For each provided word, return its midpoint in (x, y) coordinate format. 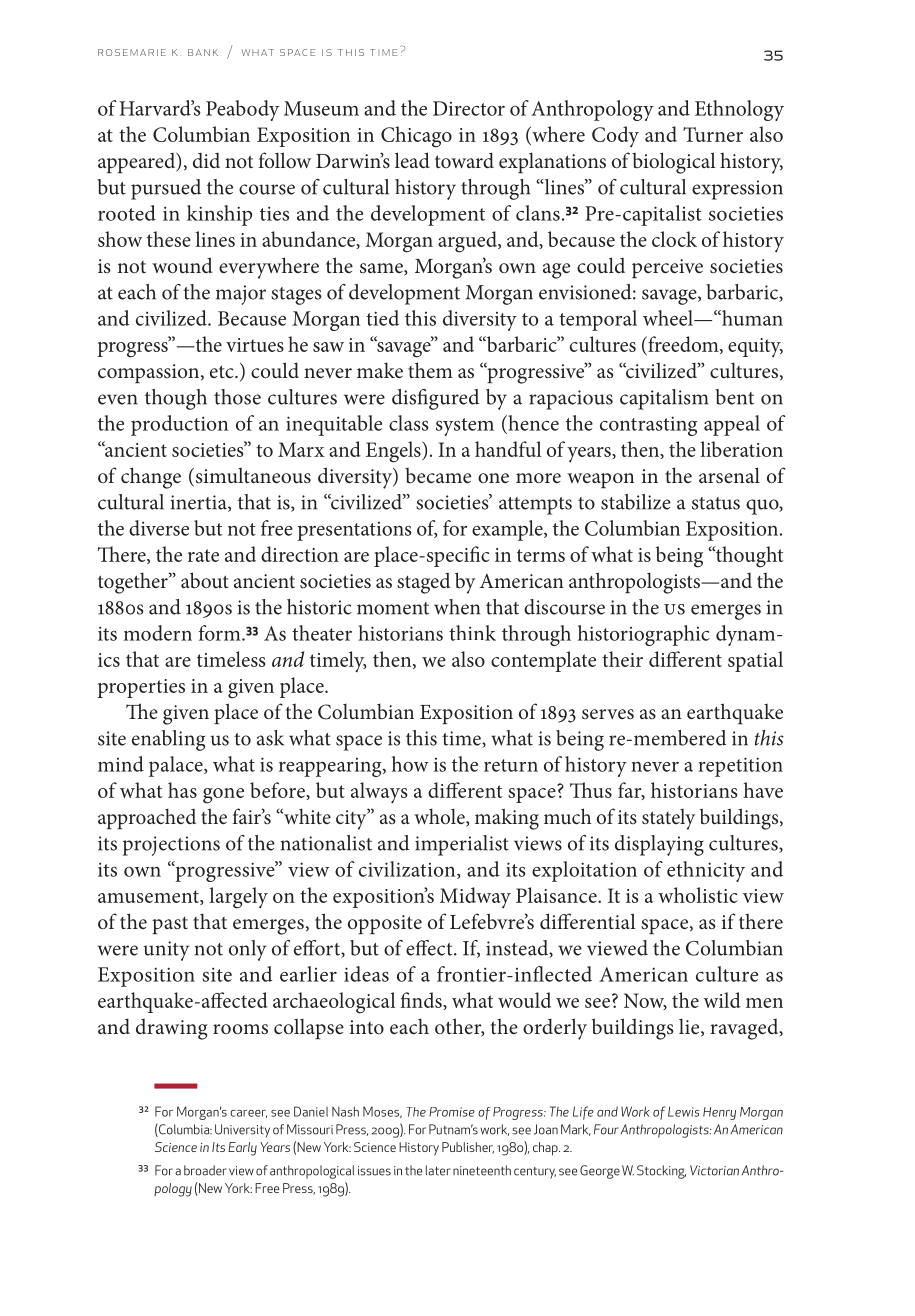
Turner (713, 134)
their (622, 659)
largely (238, 898)
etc (223, 371)
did (206, 160)
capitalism (664, 399)
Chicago (416, 137)
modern (158, 633)
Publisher (468, 1148)
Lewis (684, 1111)
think (472, 633)
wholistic (698, 895)
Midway (475, 897)
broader (205, 1170)
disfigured (435, 399)
